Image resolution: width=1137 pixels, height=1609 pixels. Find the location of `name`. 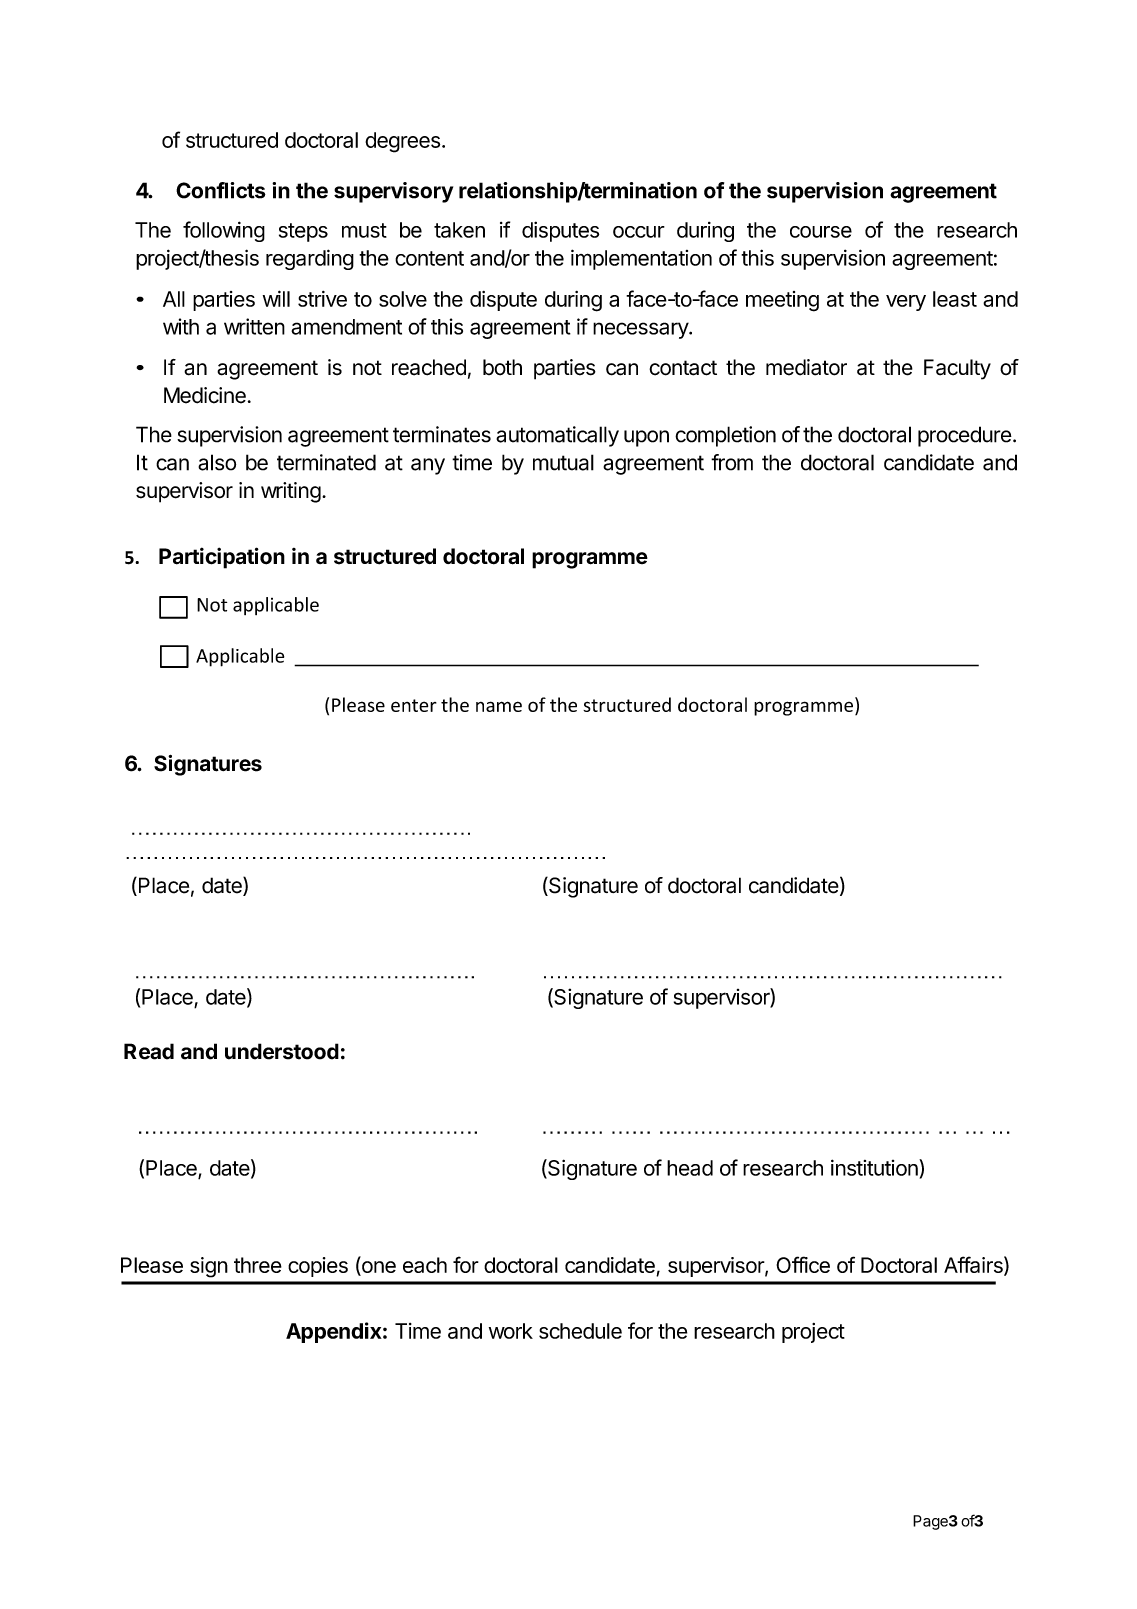

name is located at coordinates (499, 706).
